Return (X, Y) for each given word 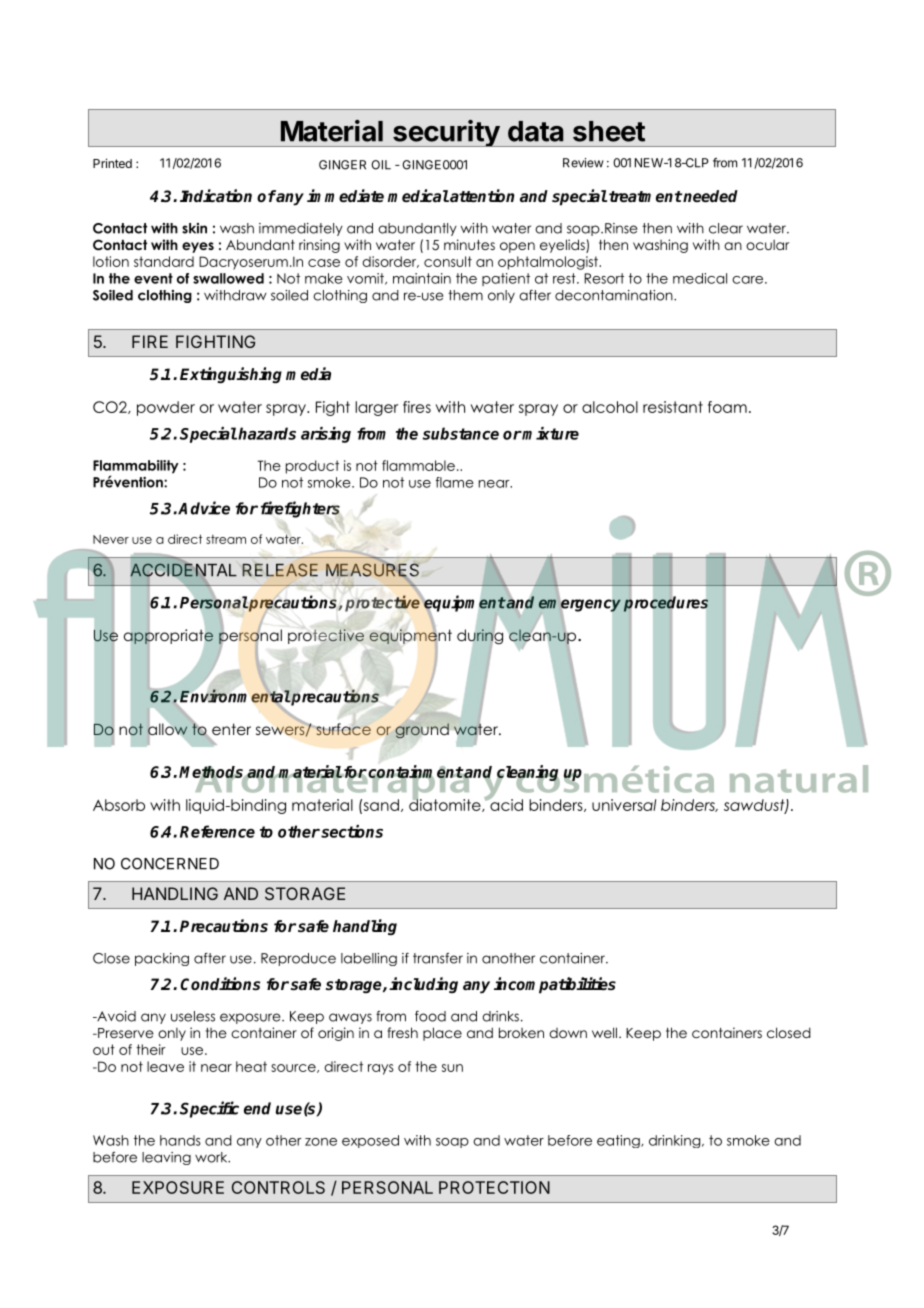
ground (422, 730)
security (446, 133)
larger (376, 408)
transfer (438, 958)
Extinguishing (231, 375)
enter (231, 729)
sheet (609, 131)
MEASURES (372, 570)
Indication (216, 195)
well (604, 1032)
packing (162, 959)
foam (727, 407)
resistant (673, 407)
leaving (166, 1158)
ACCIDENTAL (183, 570)
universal (624, 805)
